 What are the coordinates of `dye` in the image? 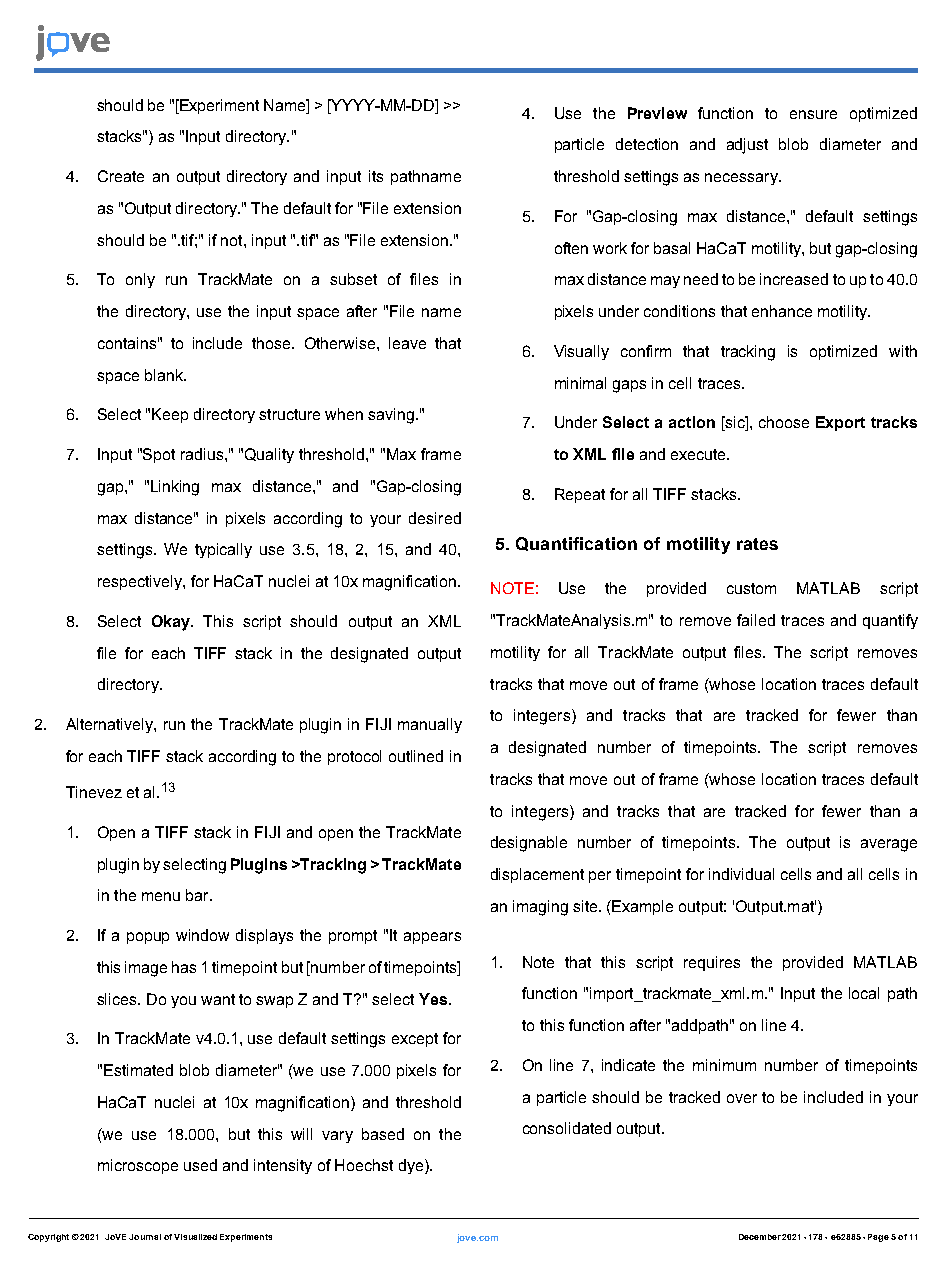 It's located at (411, 1166).
